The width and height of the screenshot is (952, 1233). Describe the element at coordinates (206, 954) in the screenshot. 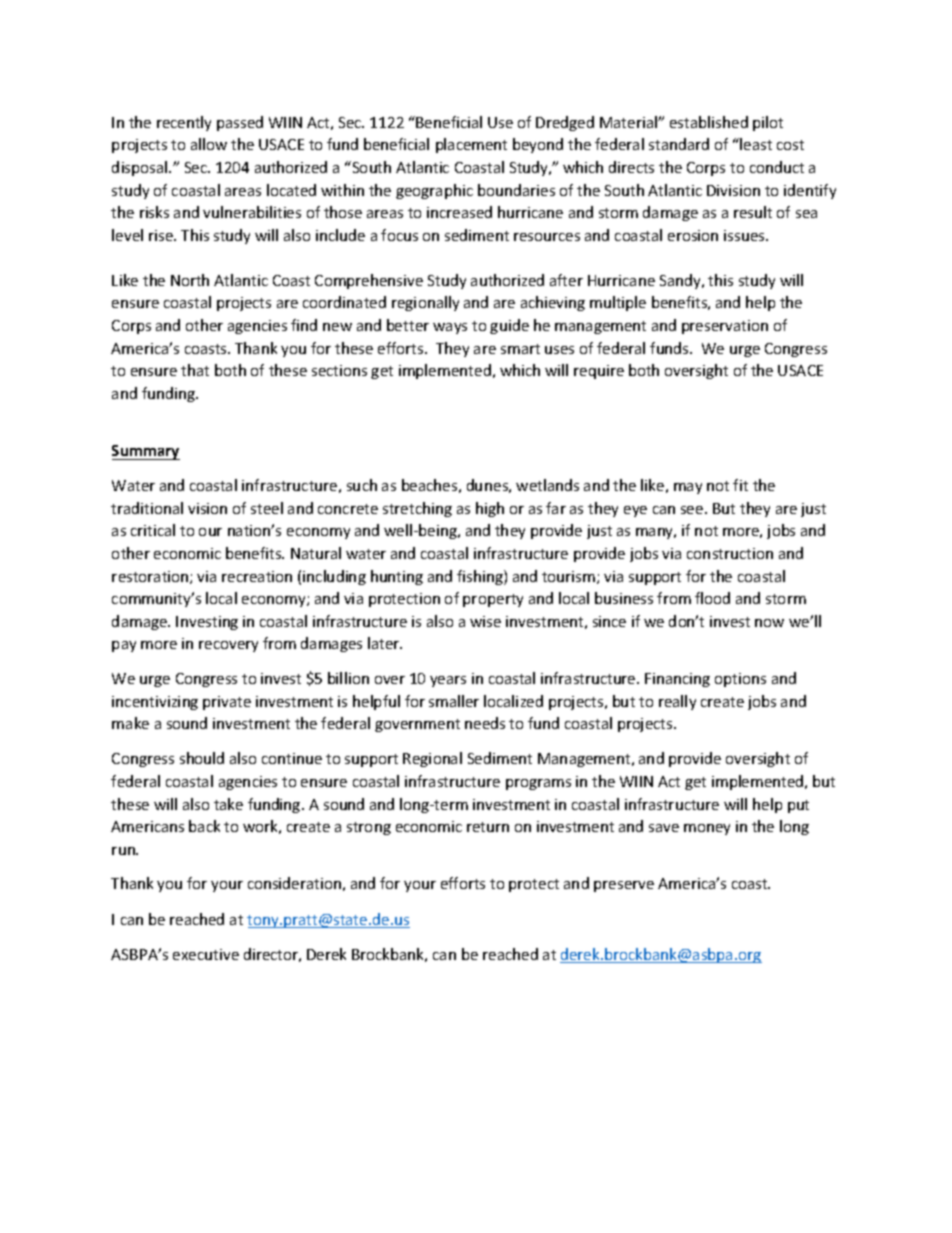

I see `executive` at that location.
